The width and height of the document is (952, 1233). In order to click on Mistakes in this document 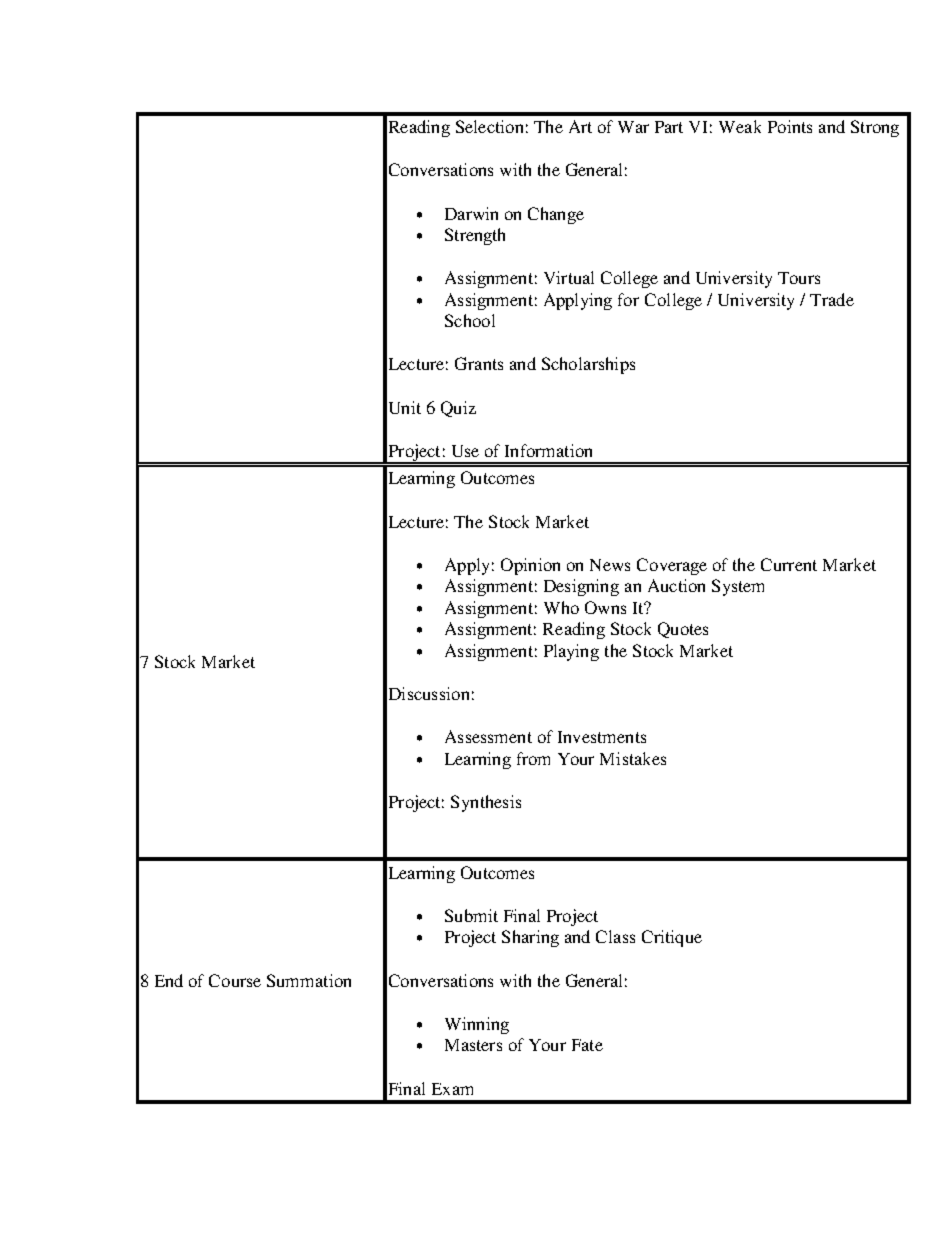, I will do `click(633, 758)`.
